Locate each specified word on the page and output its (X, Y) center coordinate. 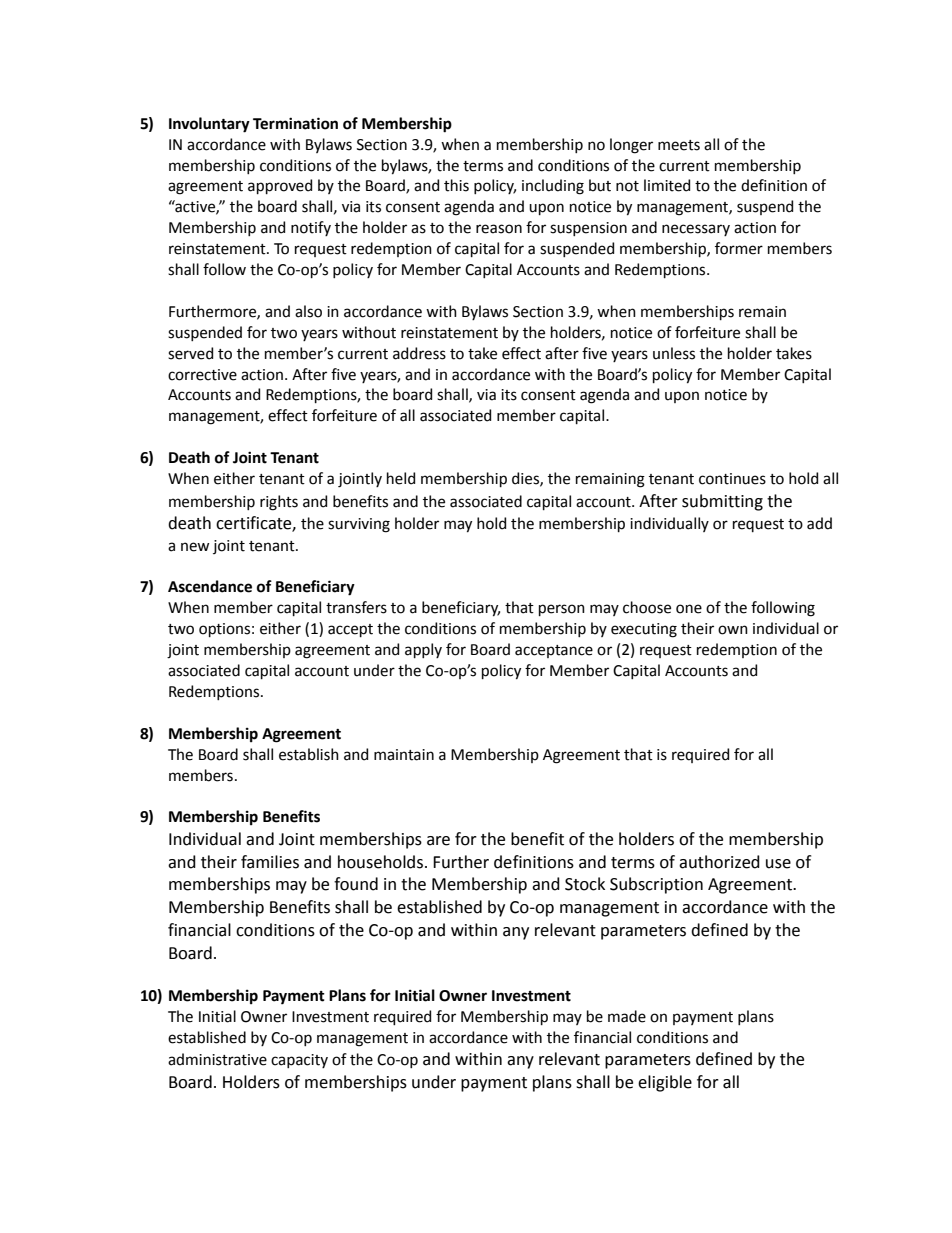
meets (679, 145)
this (456, 185)
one (689, 609)
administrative (217, 1059)
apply (423, 650)
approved (280, 186)
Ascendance (210, 586)
